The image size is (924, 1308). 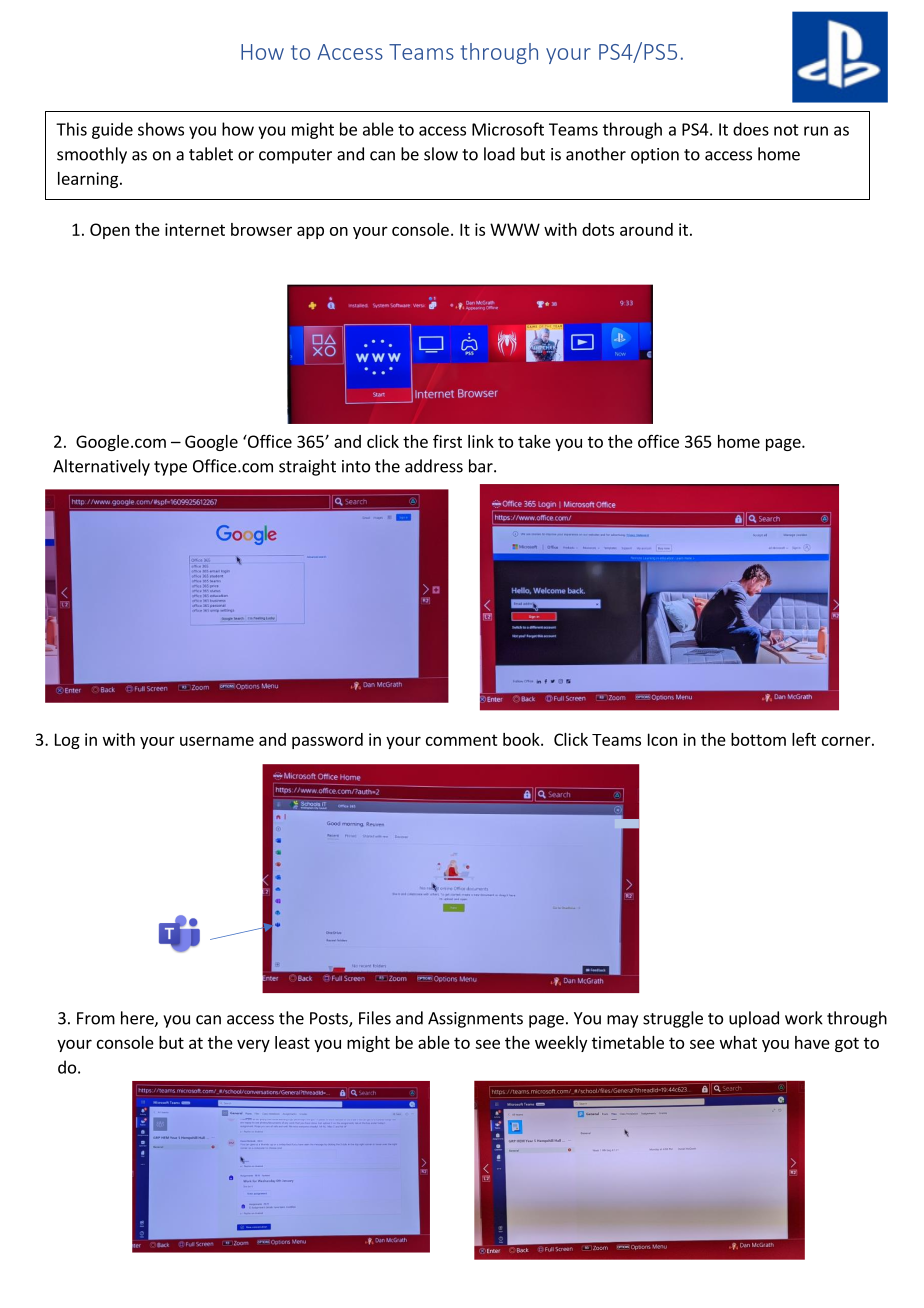 What do you see at coordinates (751, 129) in the image?
I see `does` at bounding box center [751, 129].
